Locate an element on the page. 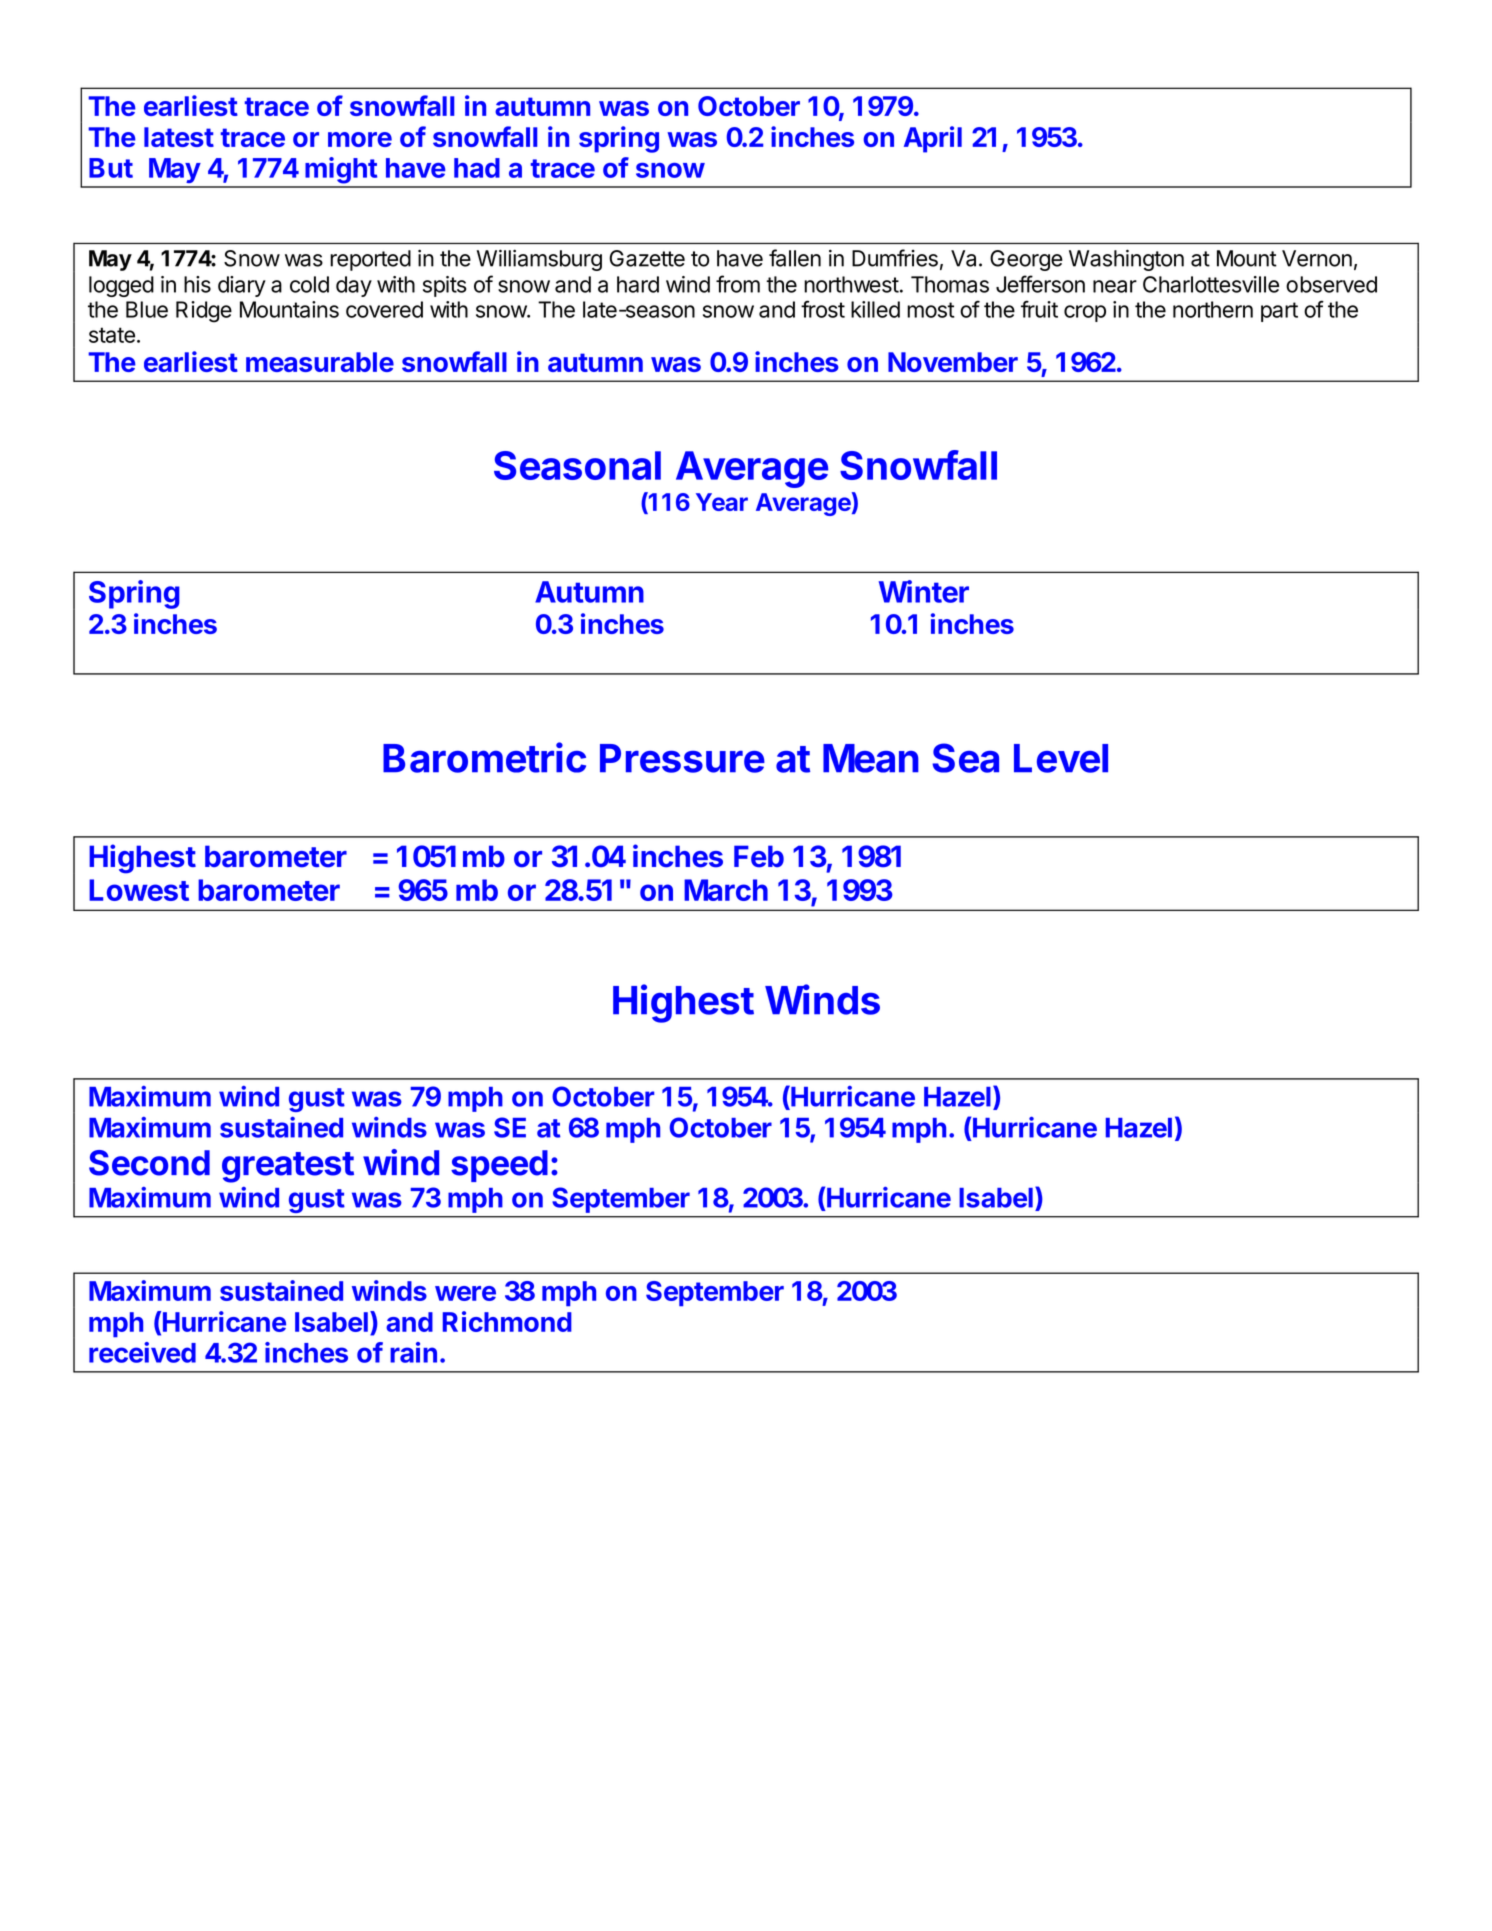  fallen is located at coordinates (795, 258).
